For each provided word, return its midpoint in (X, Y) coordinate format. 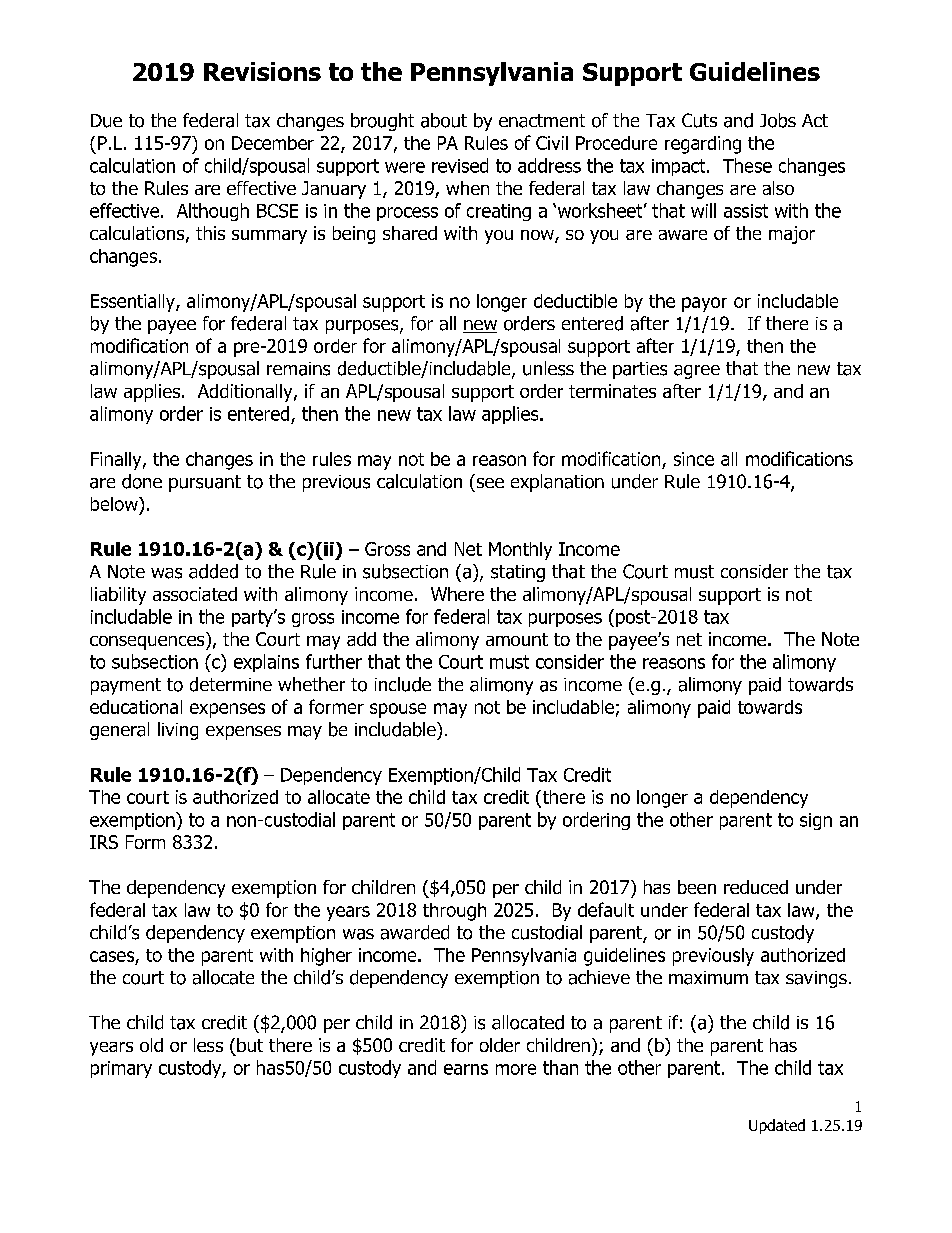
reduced (756, 887)
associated (195, 594)
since (694, 459)
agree (697, 372)
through (454, 912)
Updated (777, 1126)
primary (121, 1069)
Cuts (699, 120)
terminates (612, 391)
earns (466, 1069)
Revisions (262, 71)
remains (298, 369)
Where (457, 594)
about (444, 120)
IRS (104, 842)
